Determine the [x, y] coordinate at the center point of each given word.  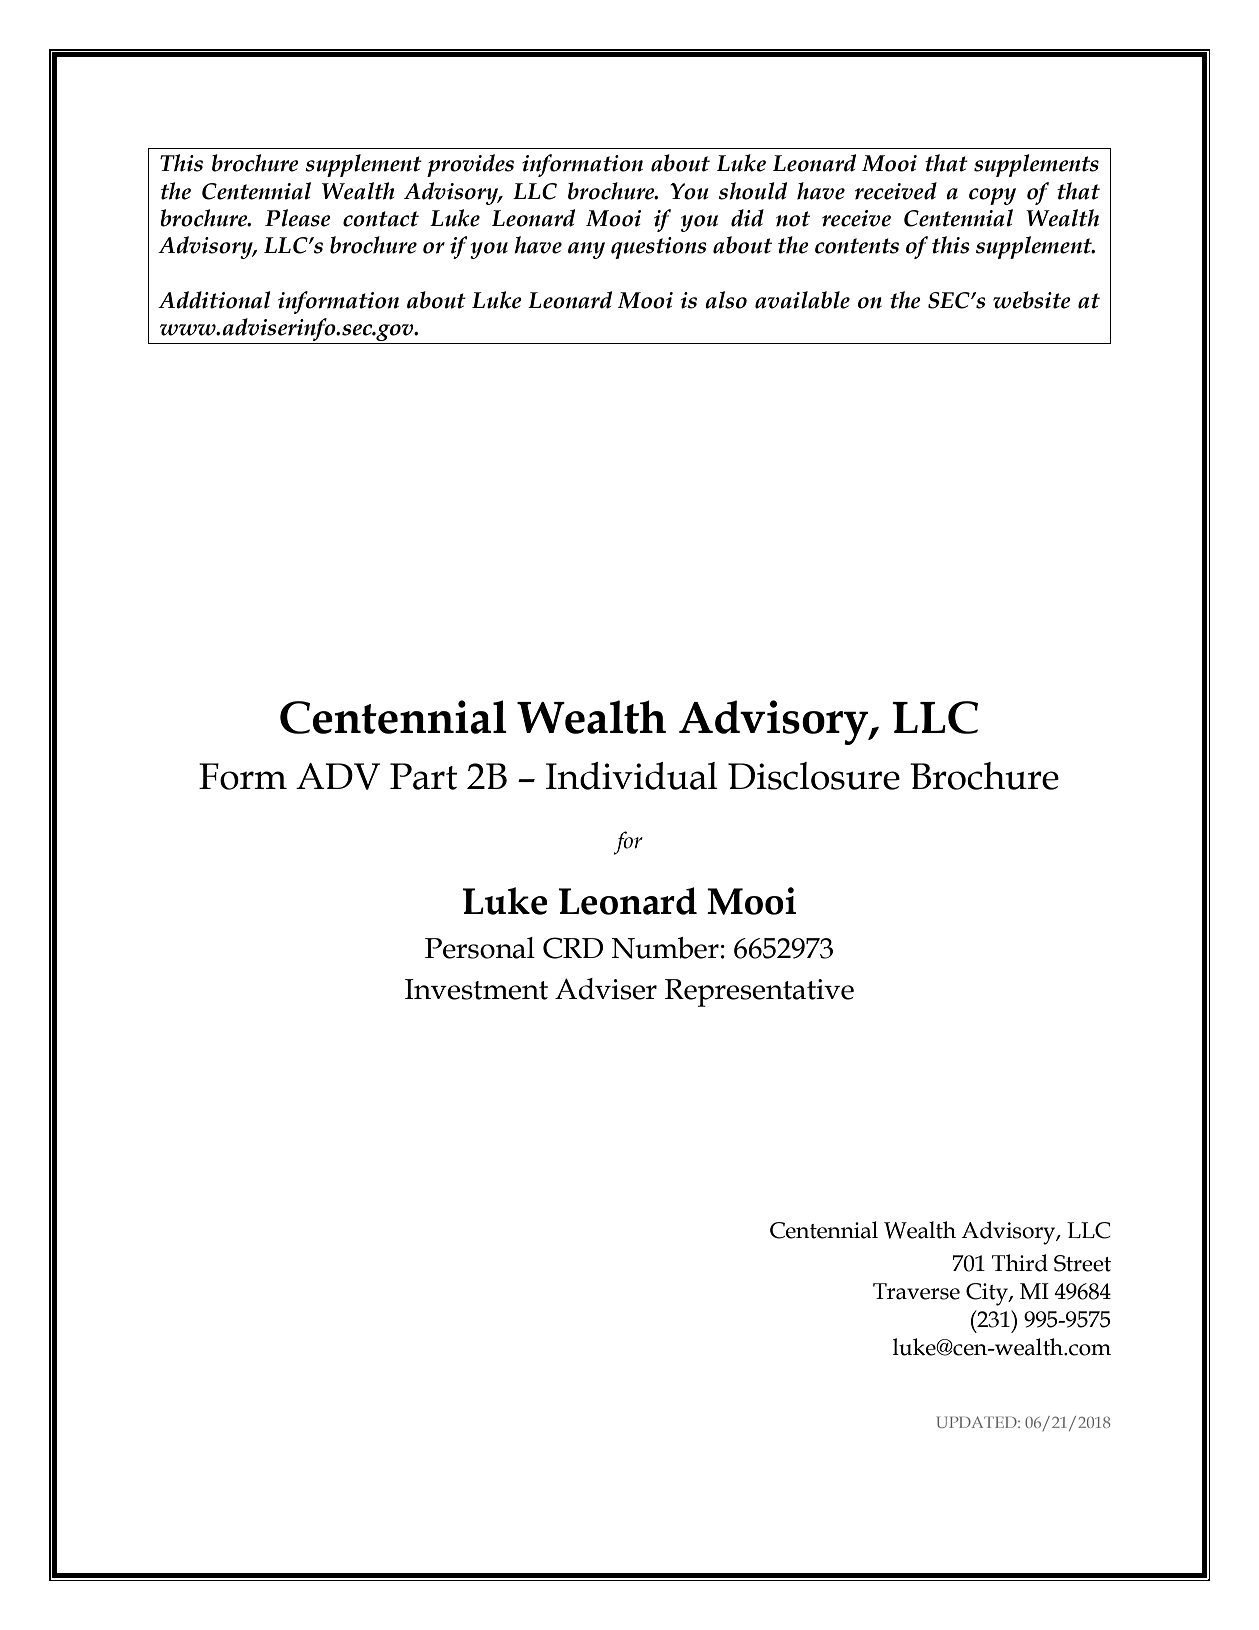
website [1032, 300]
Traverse [916, 1291]
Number [665, 948]
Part [423, 776]
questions [659, 248]
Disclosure [814, 776]
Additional [214, 300]
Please [298, 218]
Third [1020, 1263]
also [726, 300]
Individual [632, 776]
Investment [476, 989]
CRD [573, 948]
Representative [759, 993]
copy [992, 196]
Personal [480, 948]
